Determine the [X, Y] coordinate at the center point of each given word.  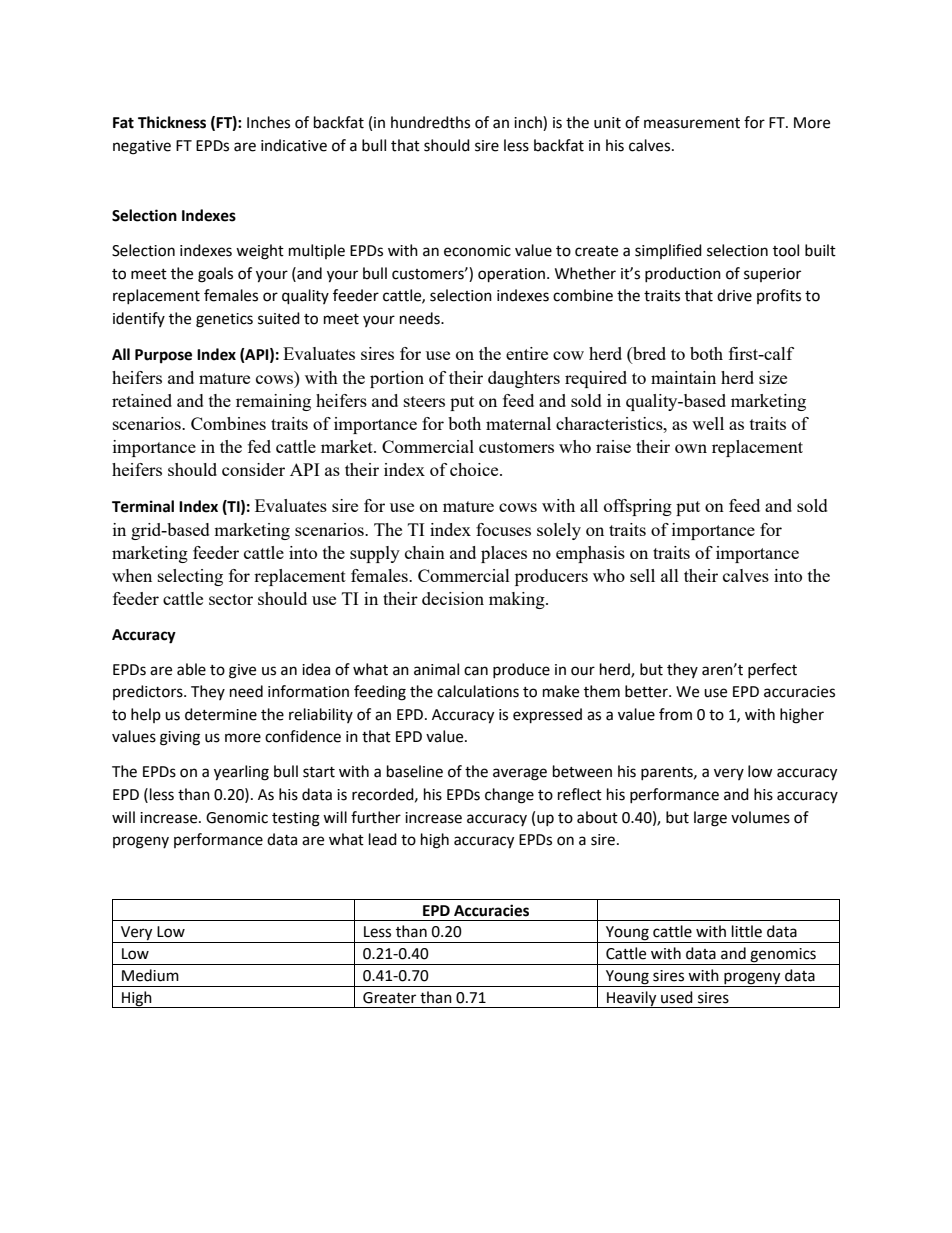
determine [221, 714]
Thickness [172, 122]
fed [259, 446]
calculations [478, 691]
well [708, 423]
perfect [772, 670]
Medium [150, 975]
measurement [692, 123]
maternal [518, 423]
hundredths [430, 122]
